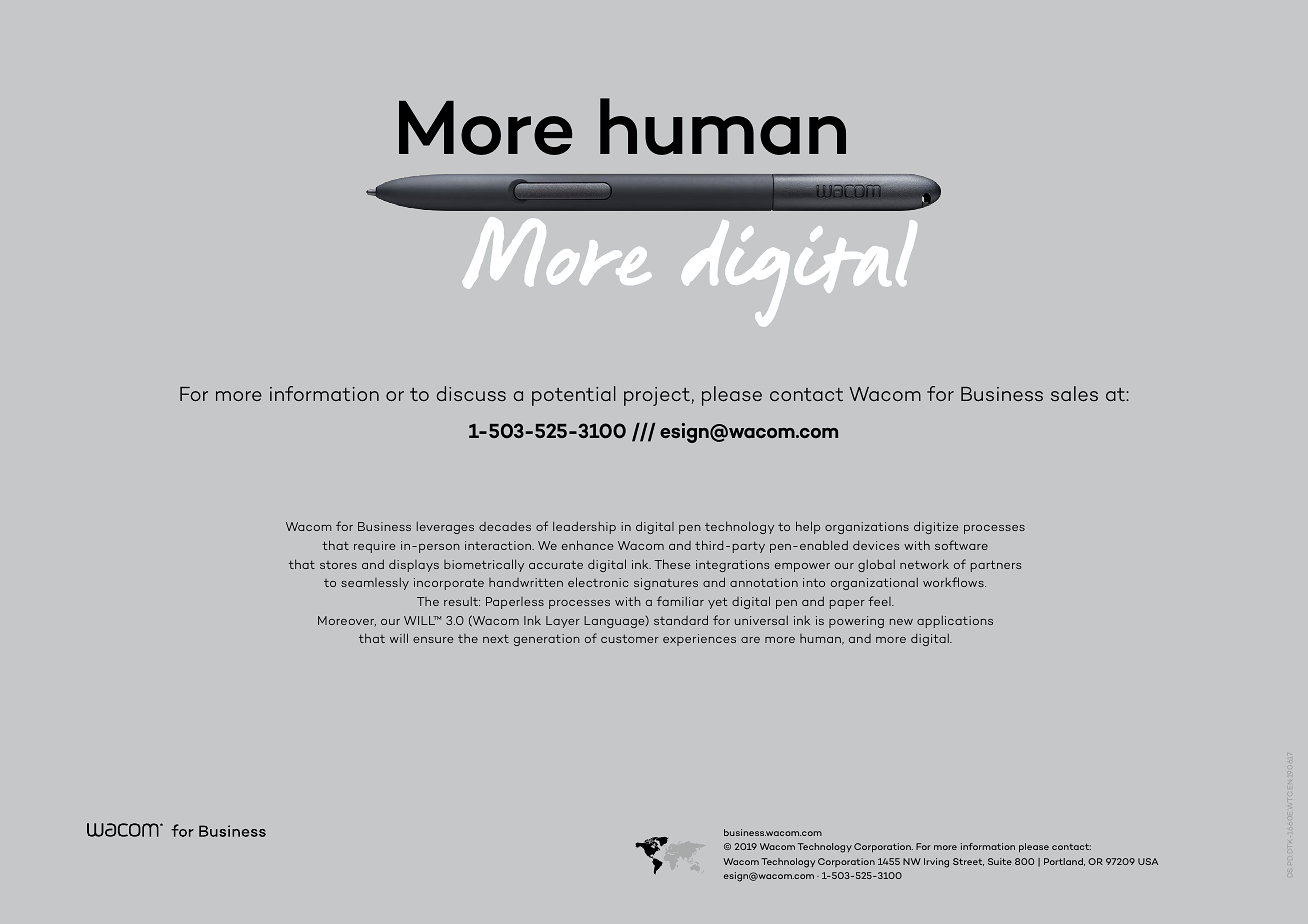 This screenshot has height=924, width=1308. What do you see at coordinates (761, 620) in the screenshot?
I see `universal` at bounding box center [761, 620].
